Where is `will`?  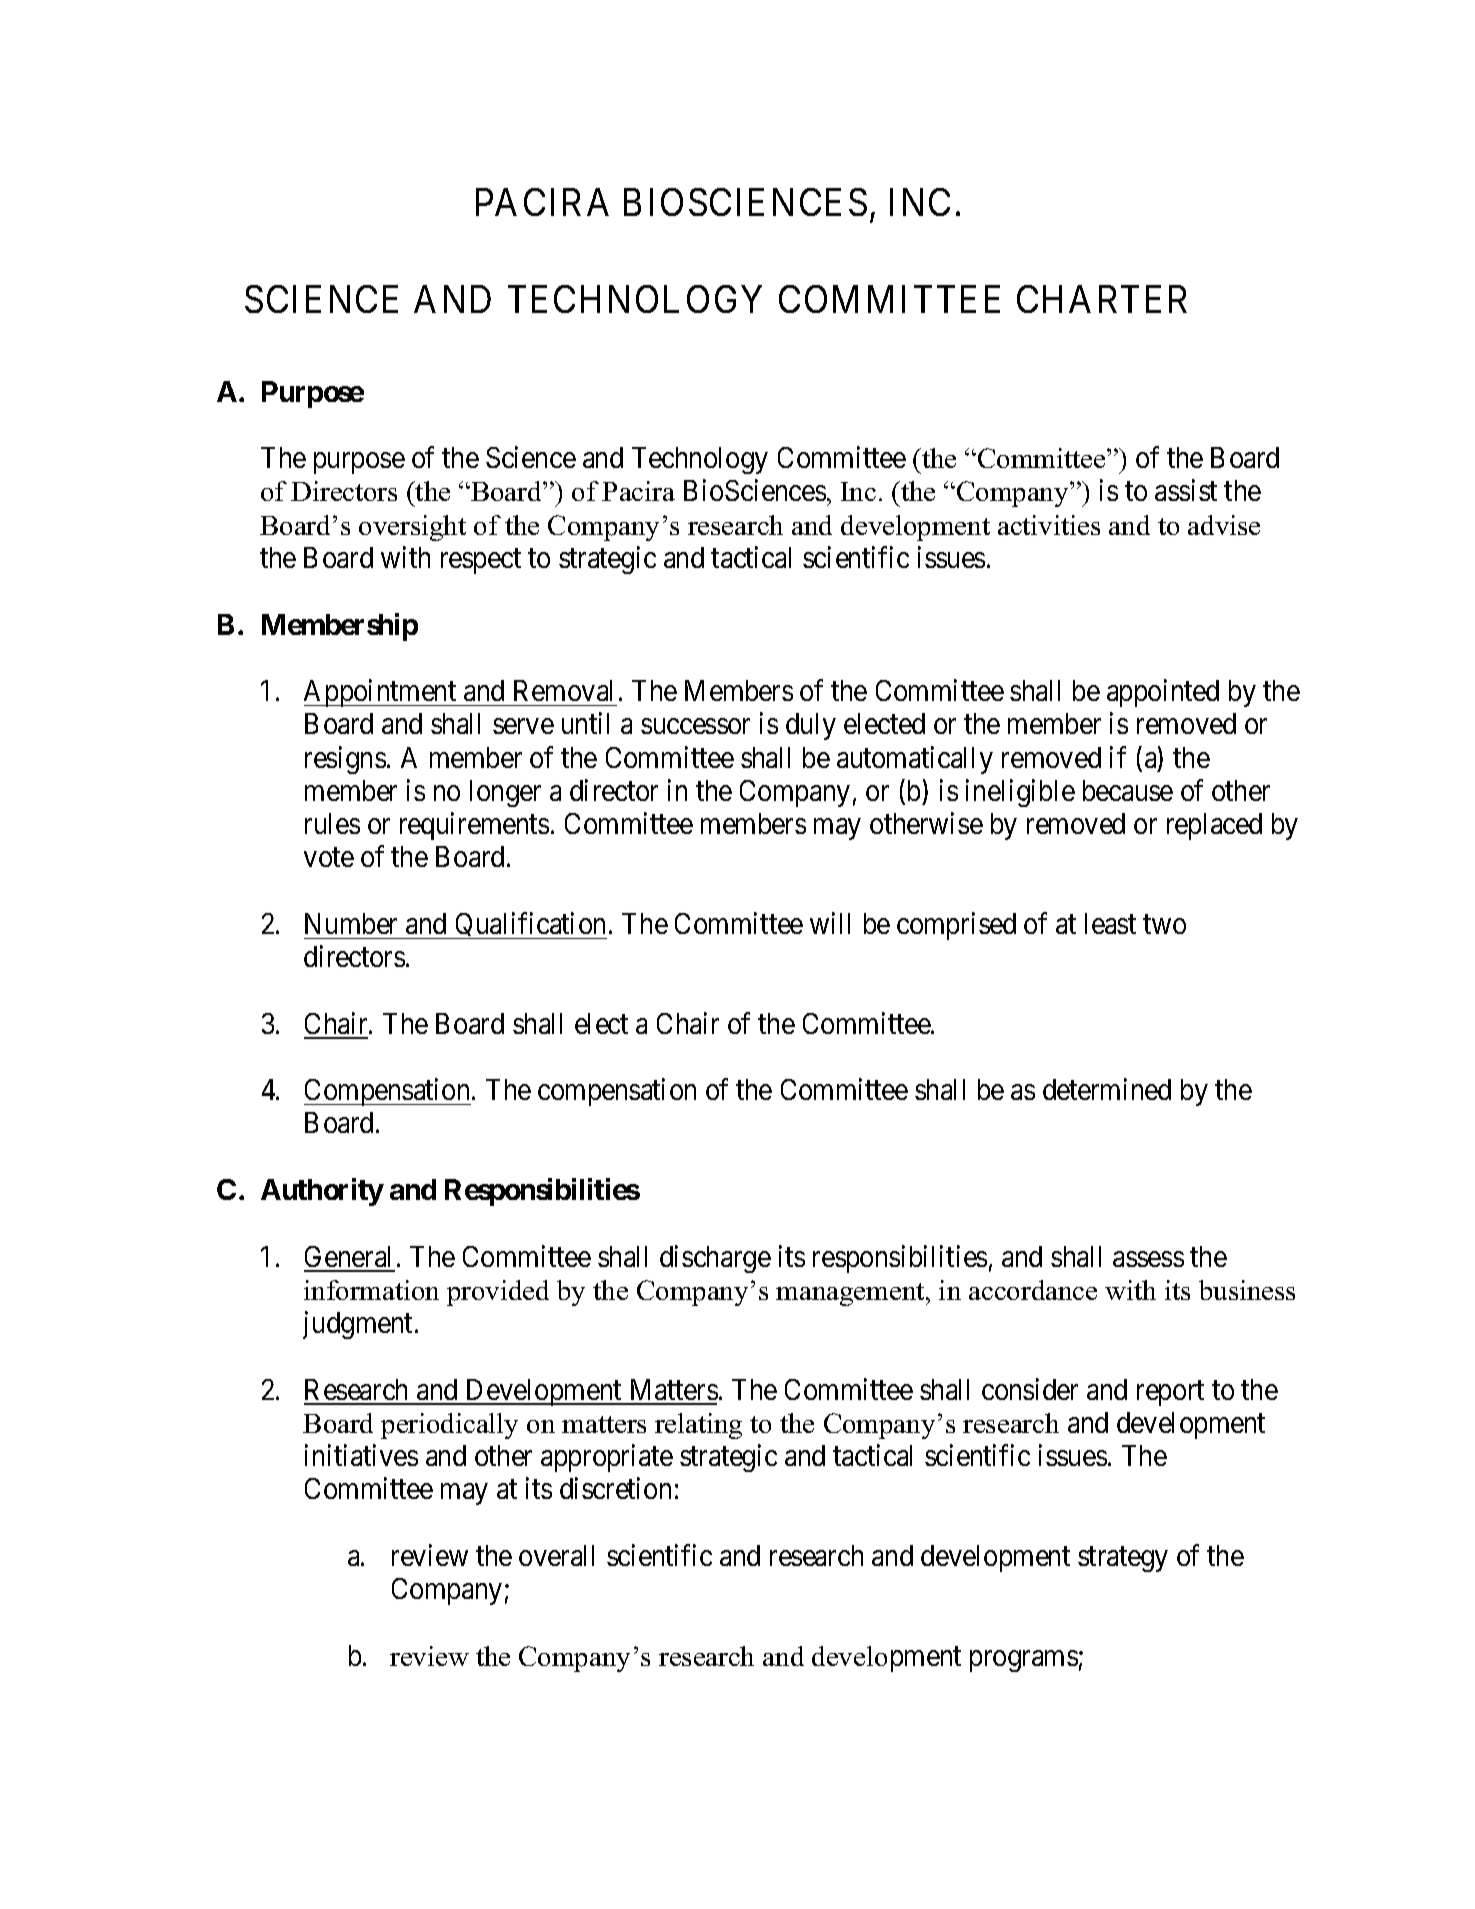
will is located at coordinates (830, 923).
